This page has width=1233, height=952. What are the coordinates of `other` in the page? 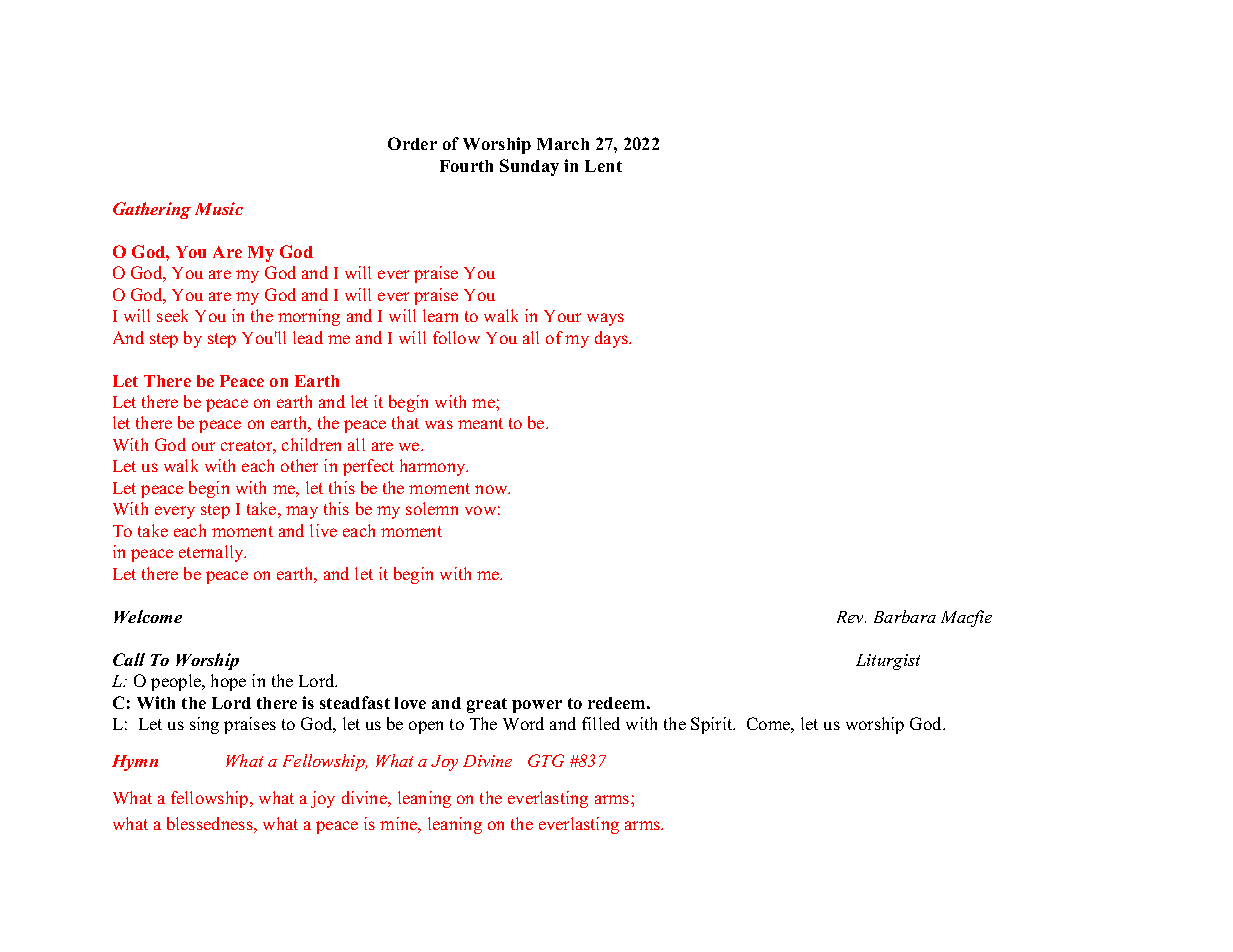 It's located at (299, 465).
